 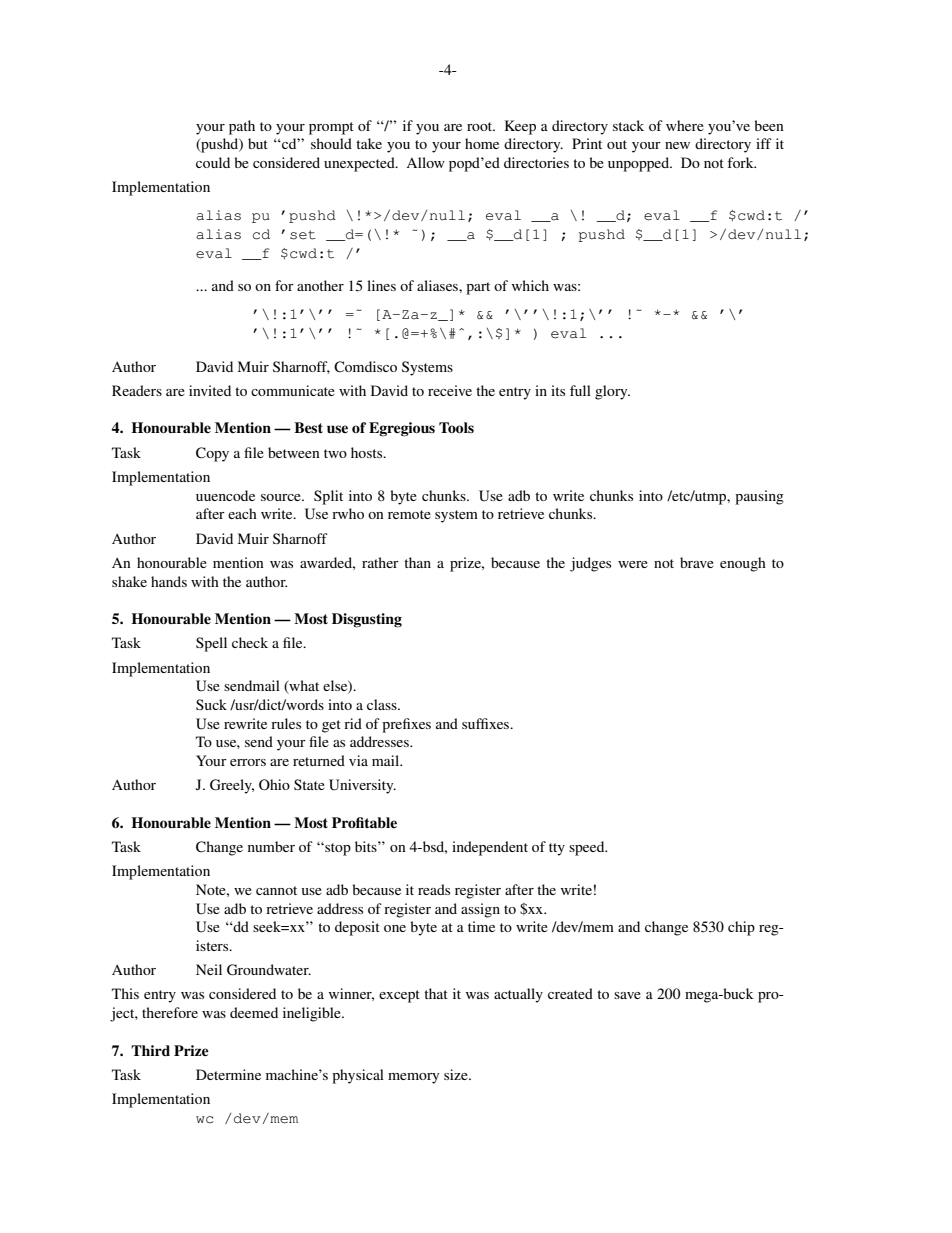 I want to click on brave, so click(x=697, y=562).
